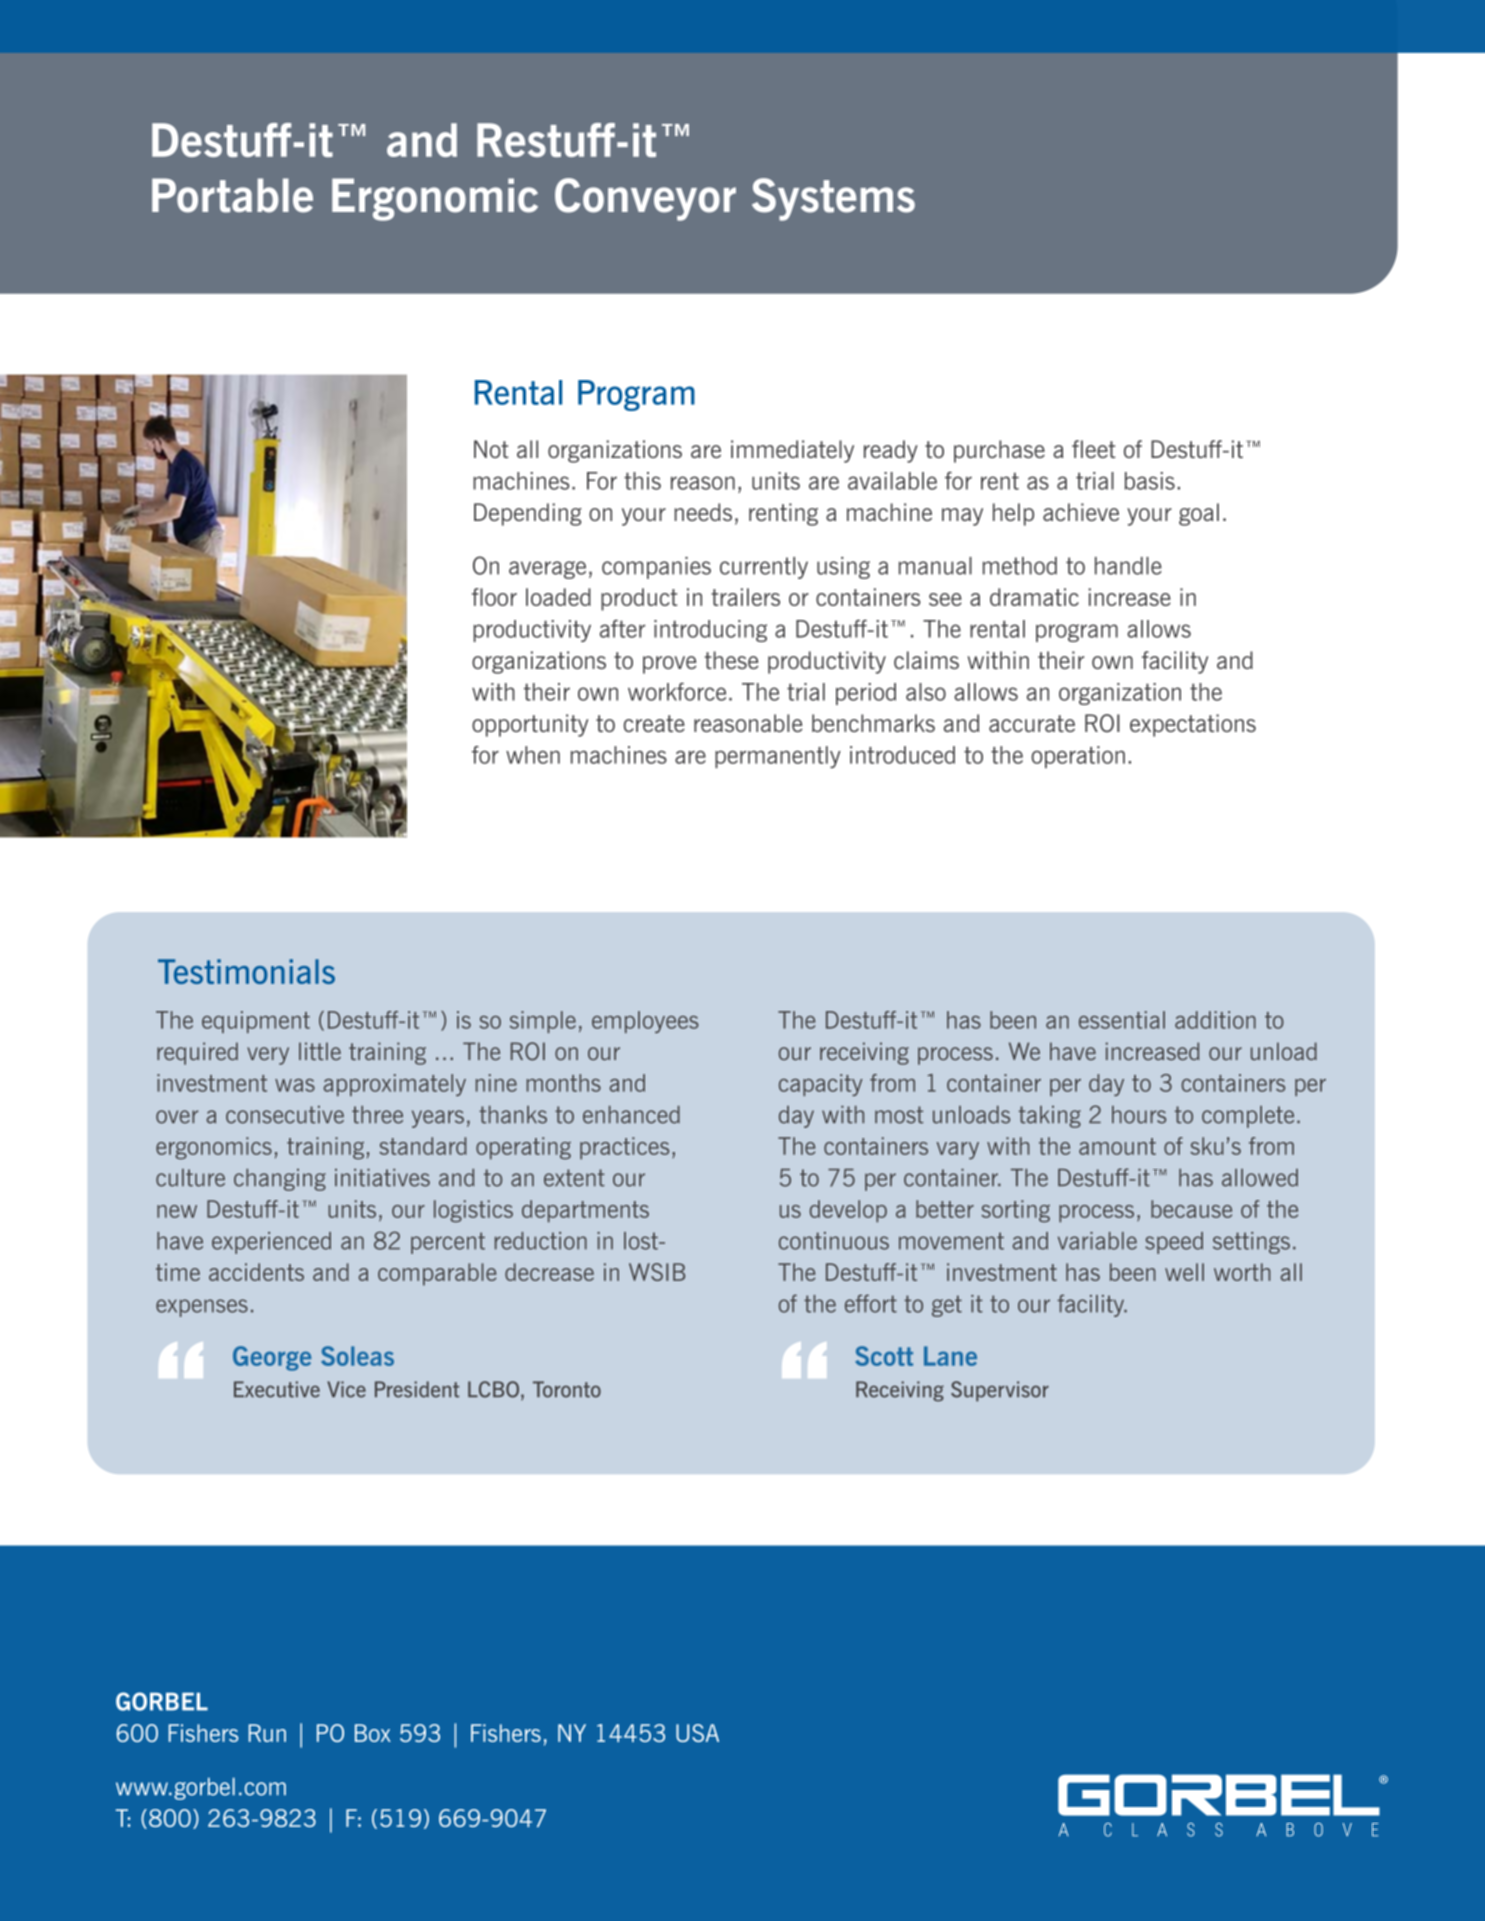  What do you see at coordinates (246, 971) in the screenshot?
I see `Testimonials` at bounding box center [246, 971].
